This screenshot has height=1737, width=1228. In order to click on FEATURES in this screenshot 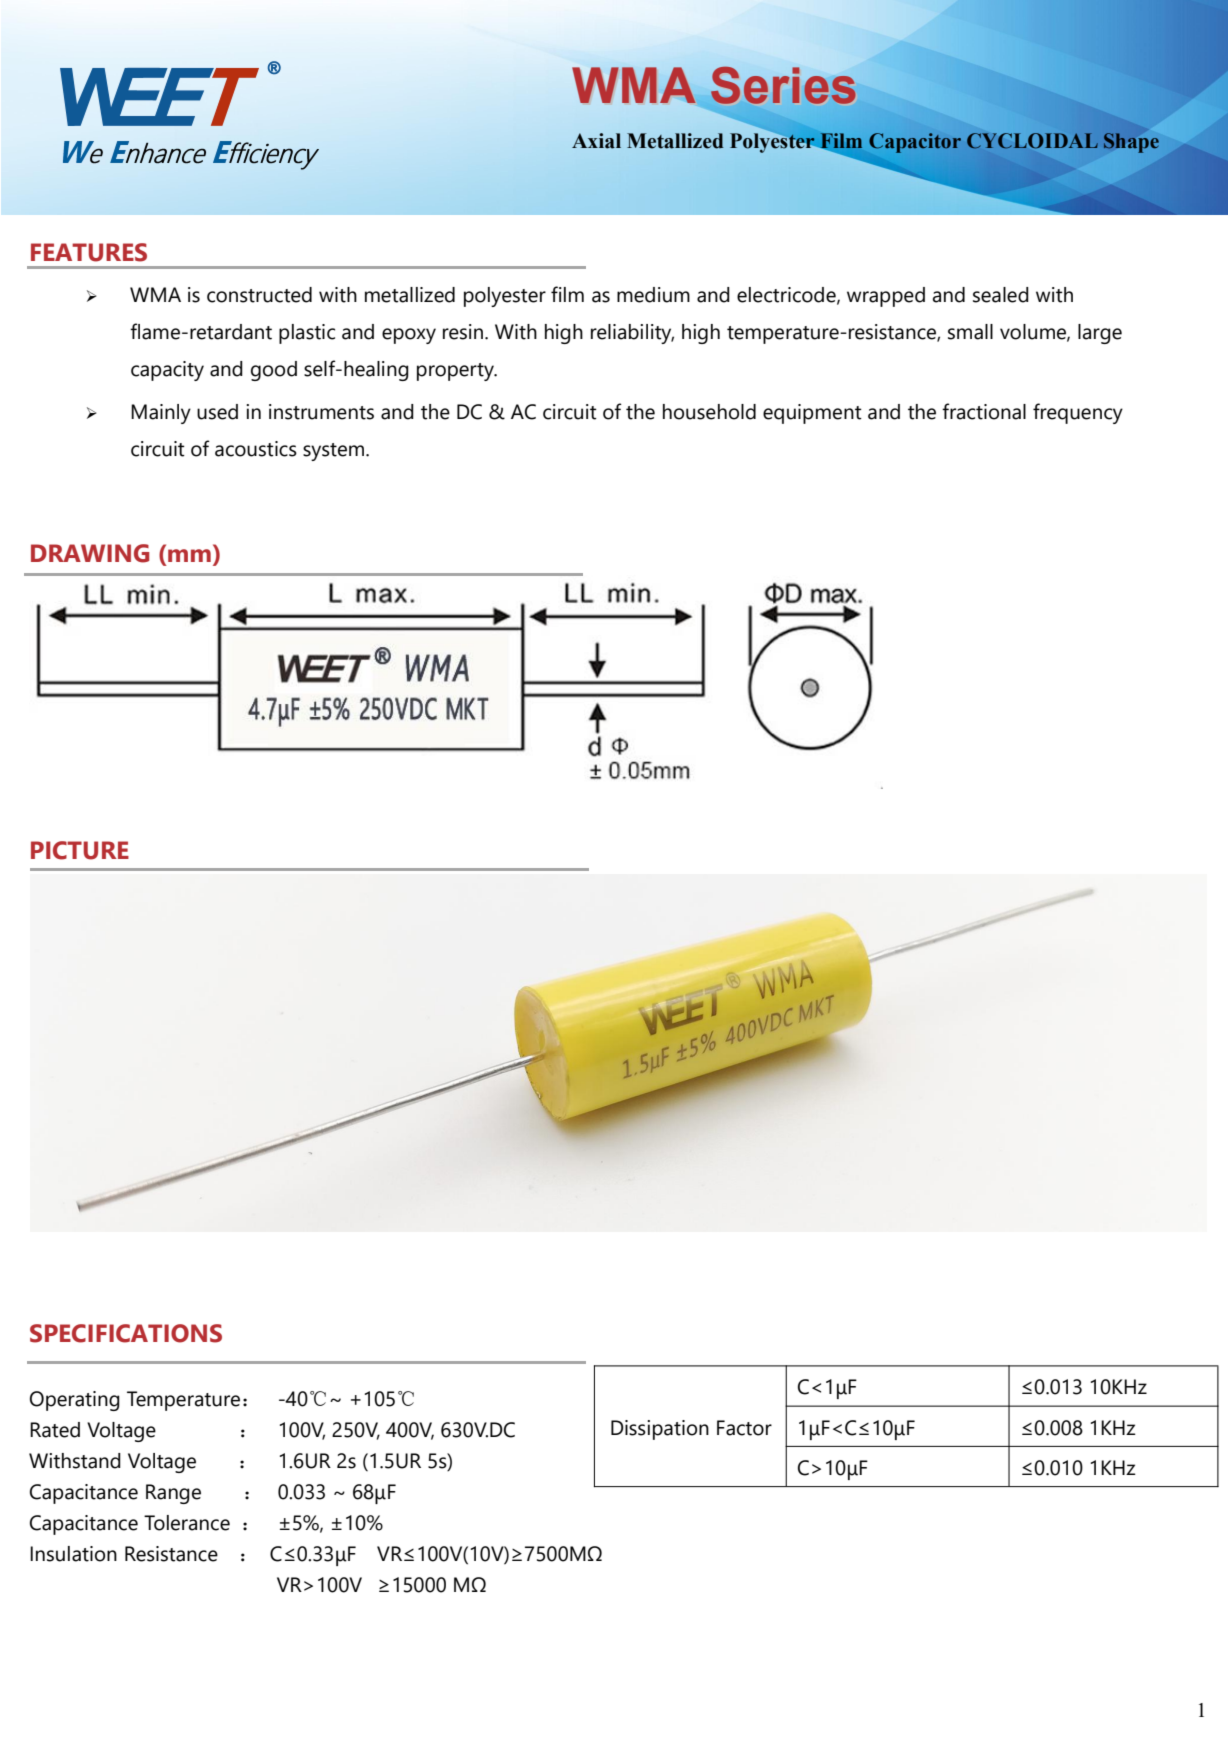, I will do `click(89, 252)`.
